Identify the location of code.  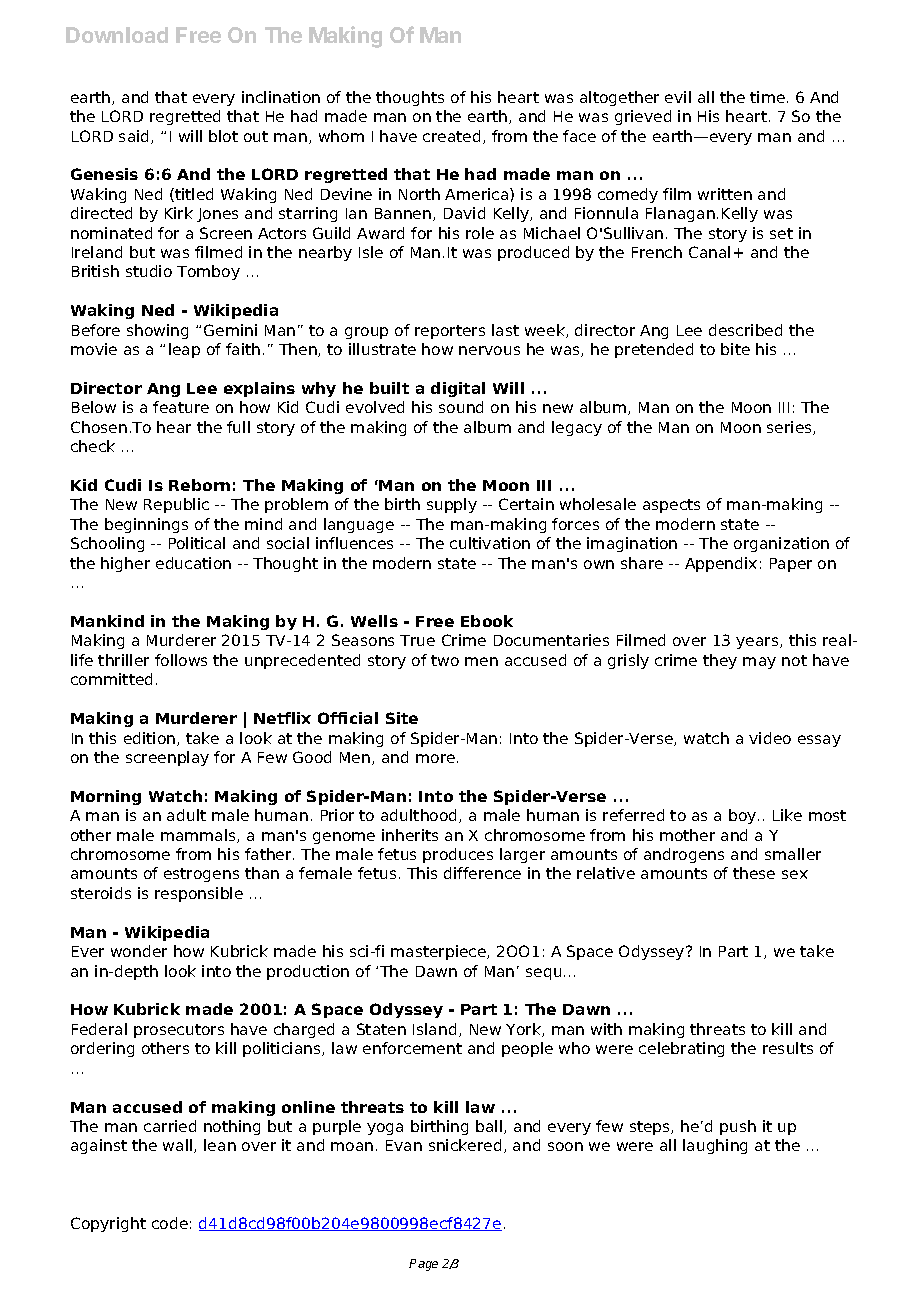
(170, 1223).
